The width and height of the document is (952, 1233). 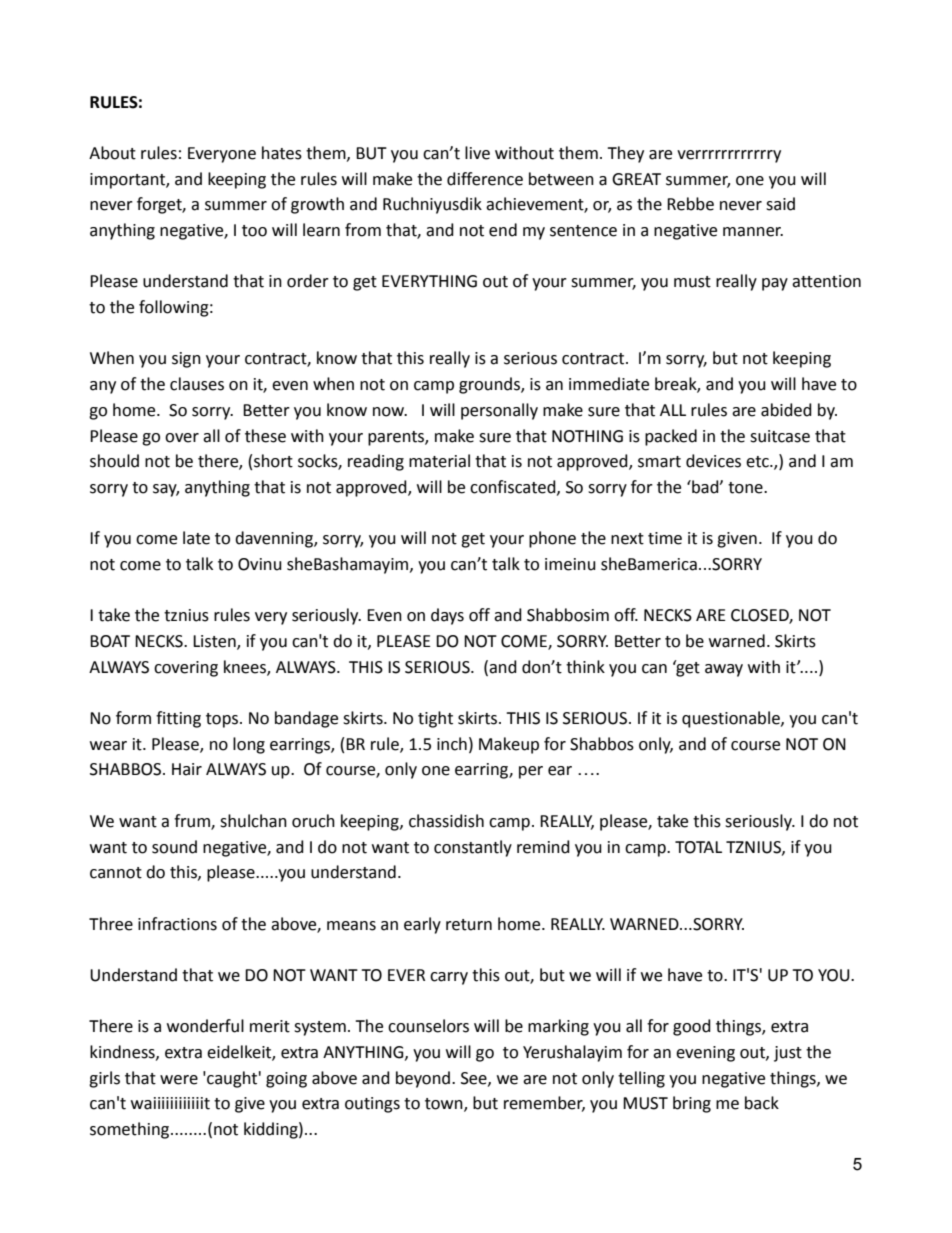 I want to click on See, so click(x=475, y=1079).
